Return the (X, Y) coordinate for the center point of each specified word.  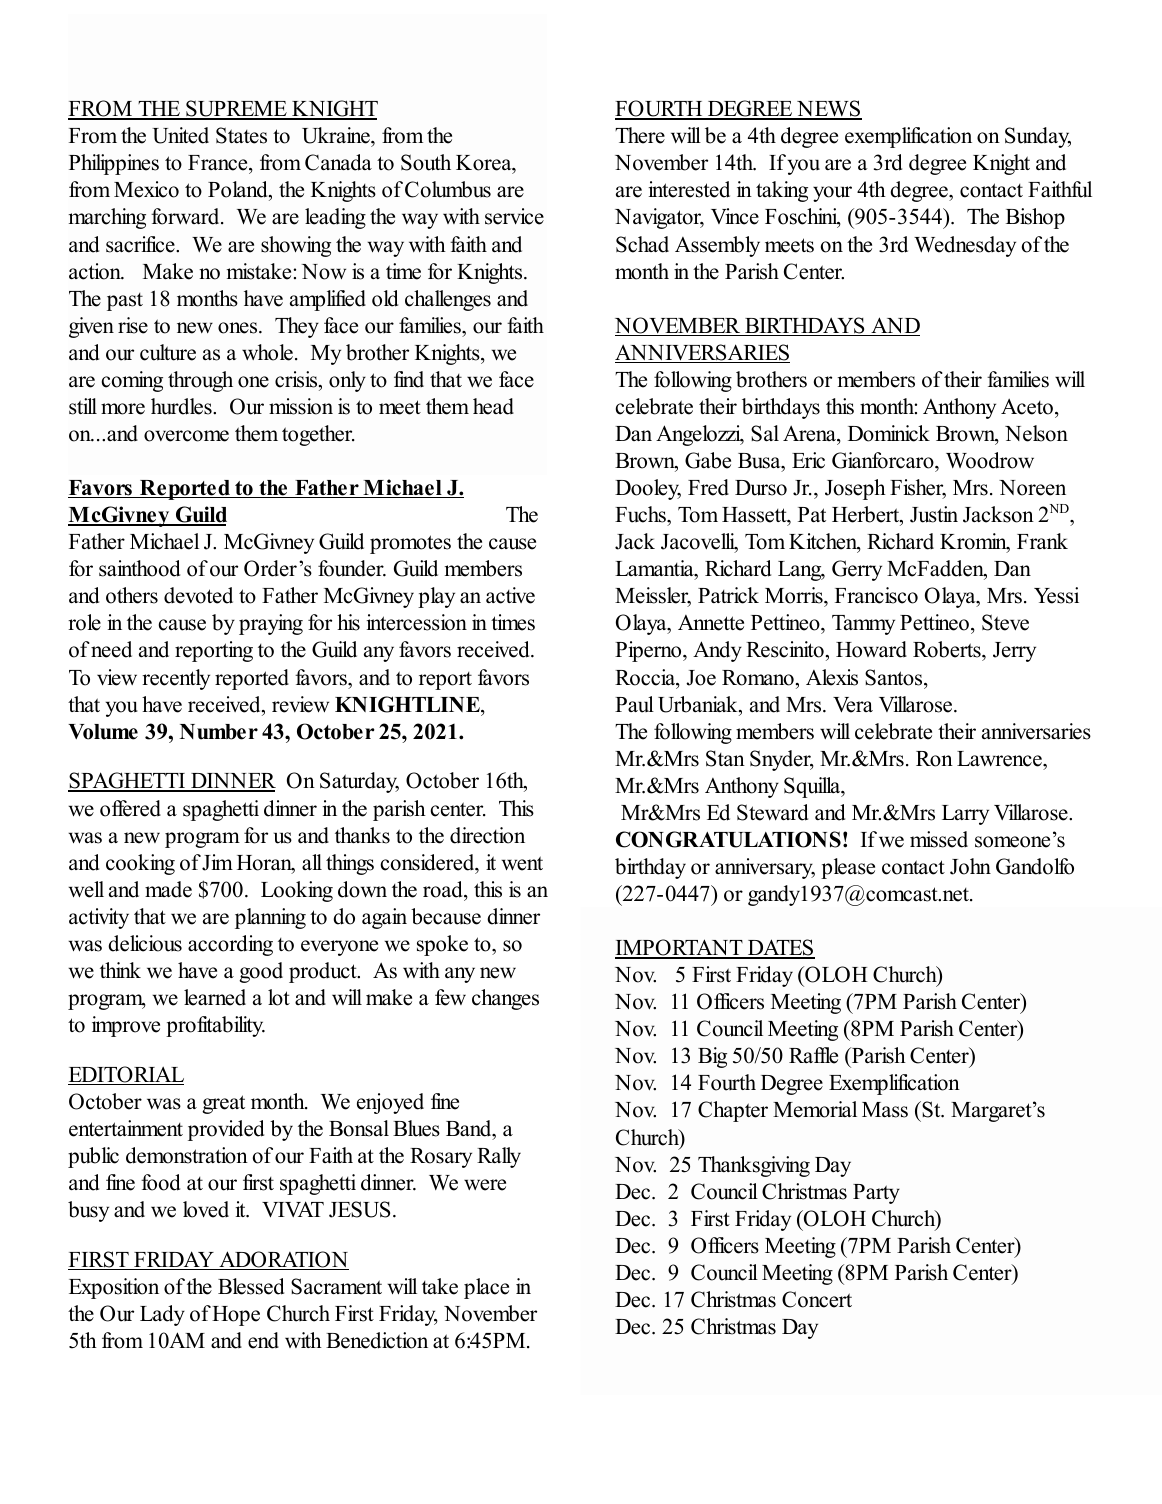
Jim (217, 862)
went (522, 863)
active (510, 595)
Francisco (876, 595)
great (223, 1104)
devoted (198, 595)
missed (939, 839)
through (200, 381)
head (493, 406)
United (180, 135)
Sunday (1038, 137)
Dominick (889, 433)
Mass (885, 1110)
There (640, 135)
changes (505, 999)
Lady (162, 1315)
